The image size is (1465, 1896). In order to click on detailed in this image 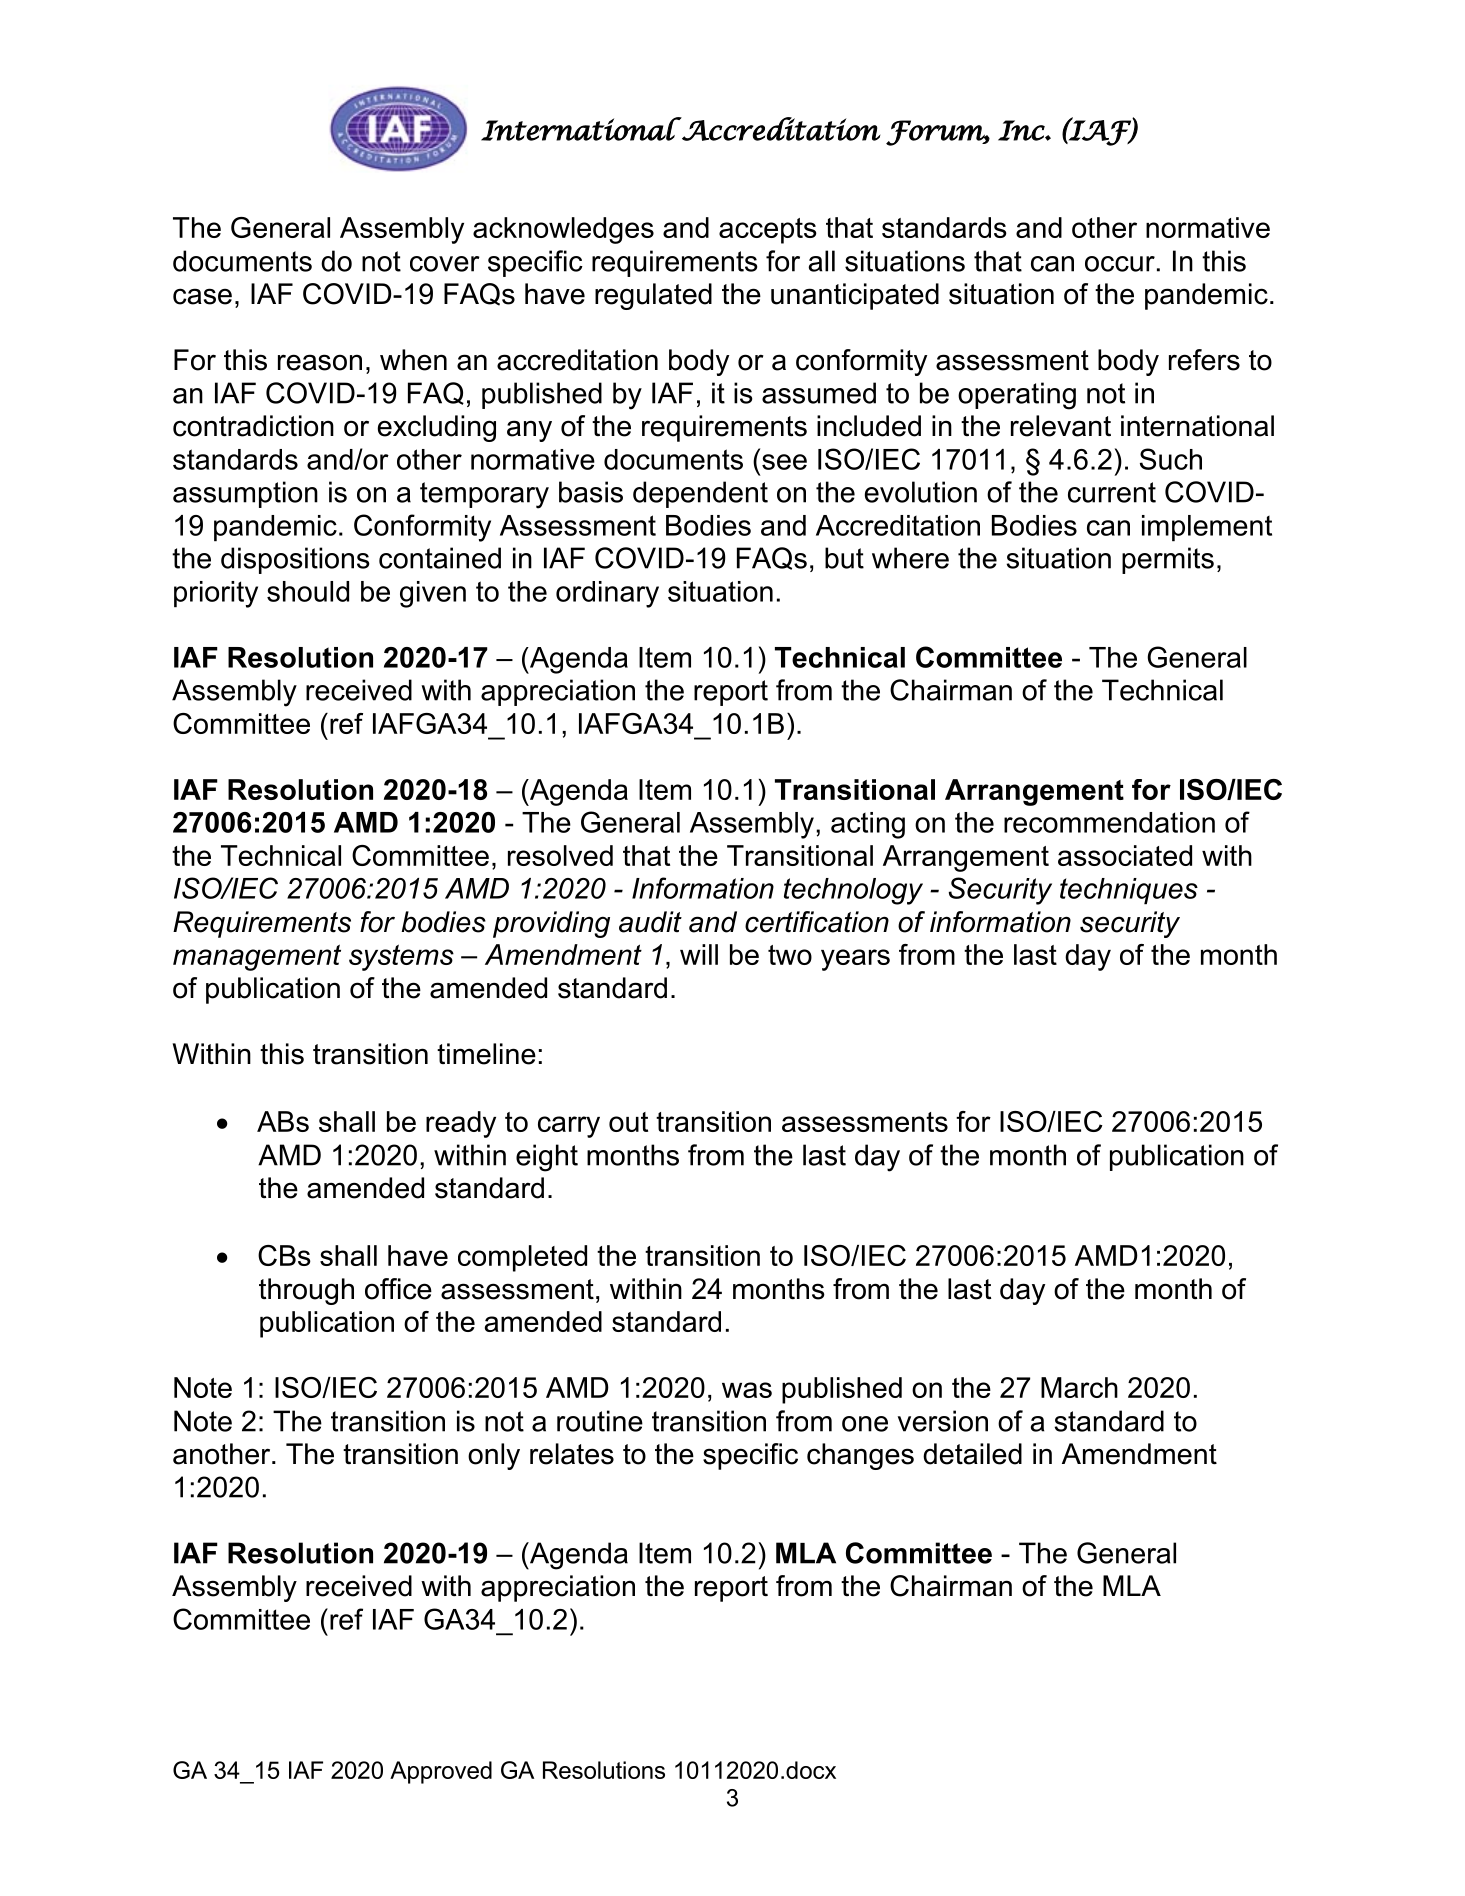, I will do `click(972, 1454)`.
